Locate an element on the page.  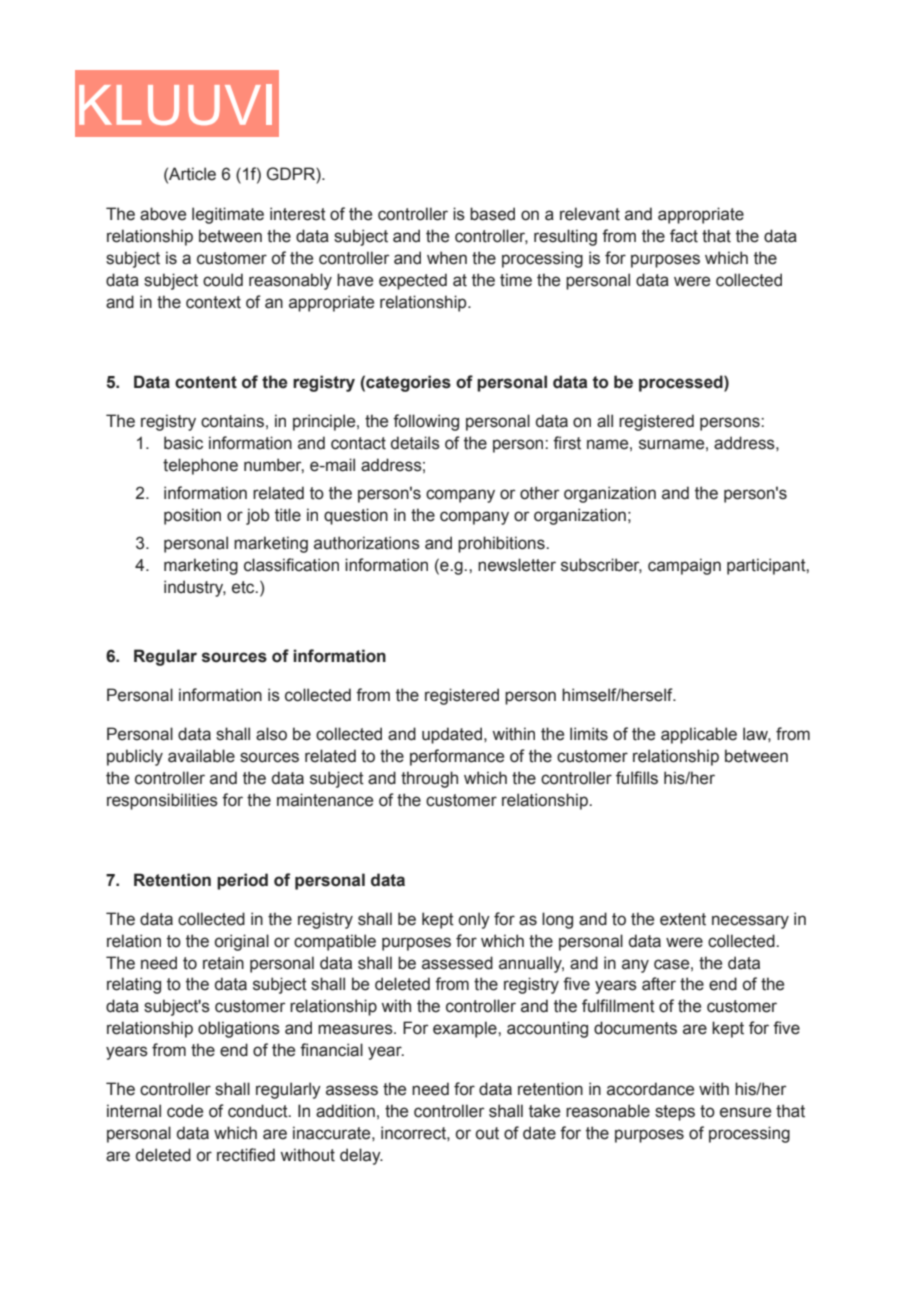
legitimate is located at coordinates (228, 215).
